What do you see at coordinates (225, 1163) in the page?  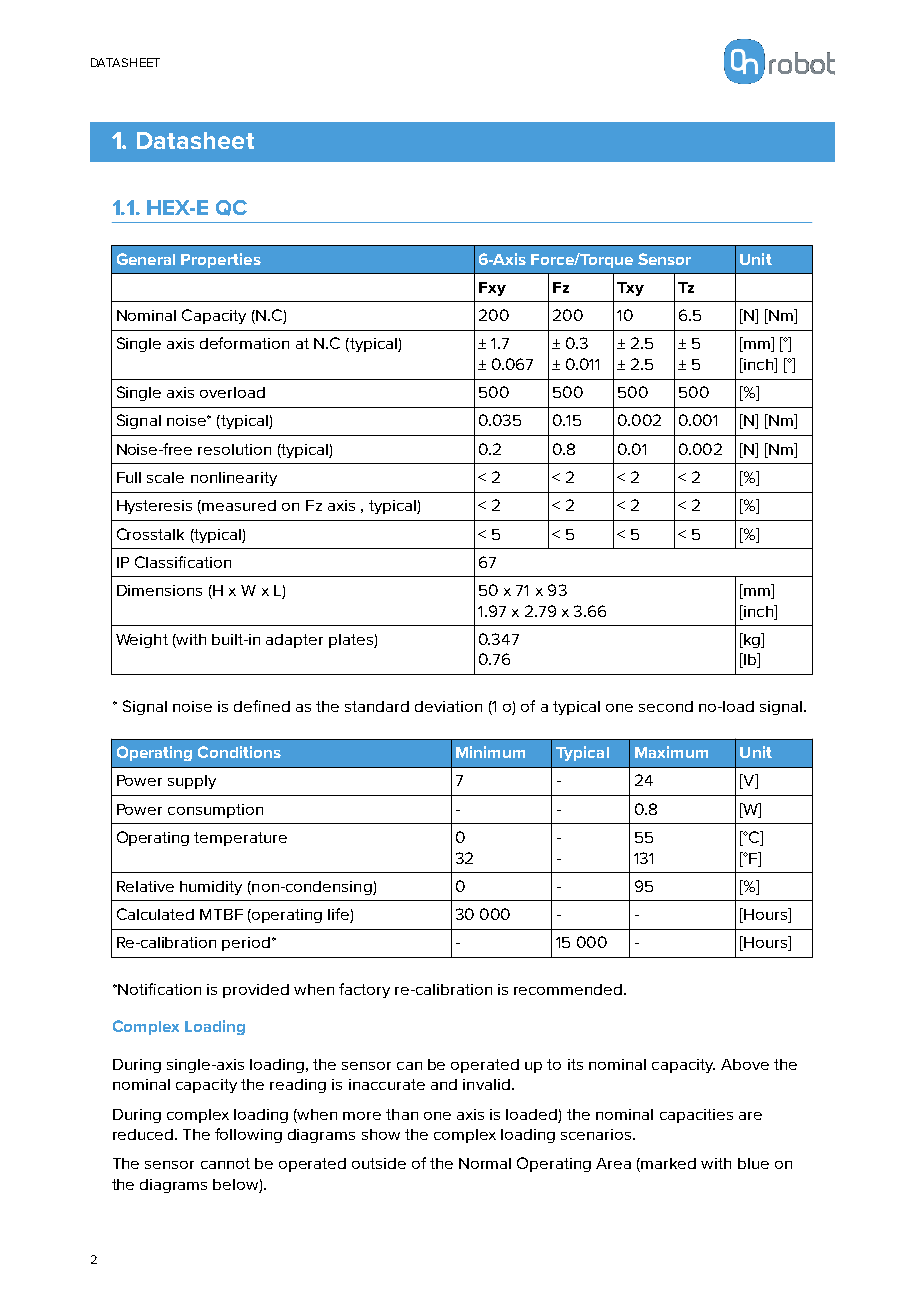 I see `cannot` at bounding box center [225, 1163].
